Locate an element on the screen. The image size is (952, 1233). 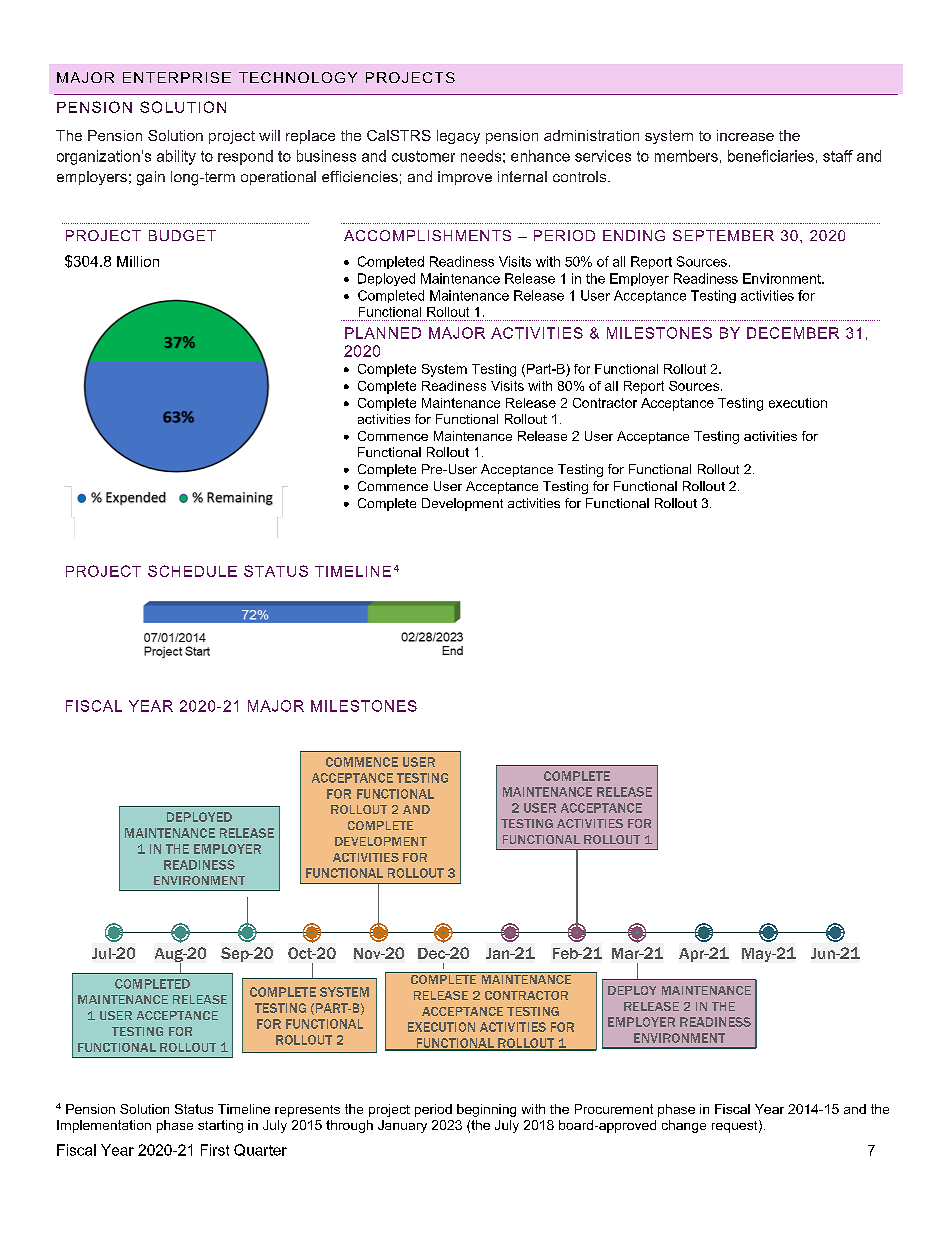
represents is located at coordinates (307, 1111).
